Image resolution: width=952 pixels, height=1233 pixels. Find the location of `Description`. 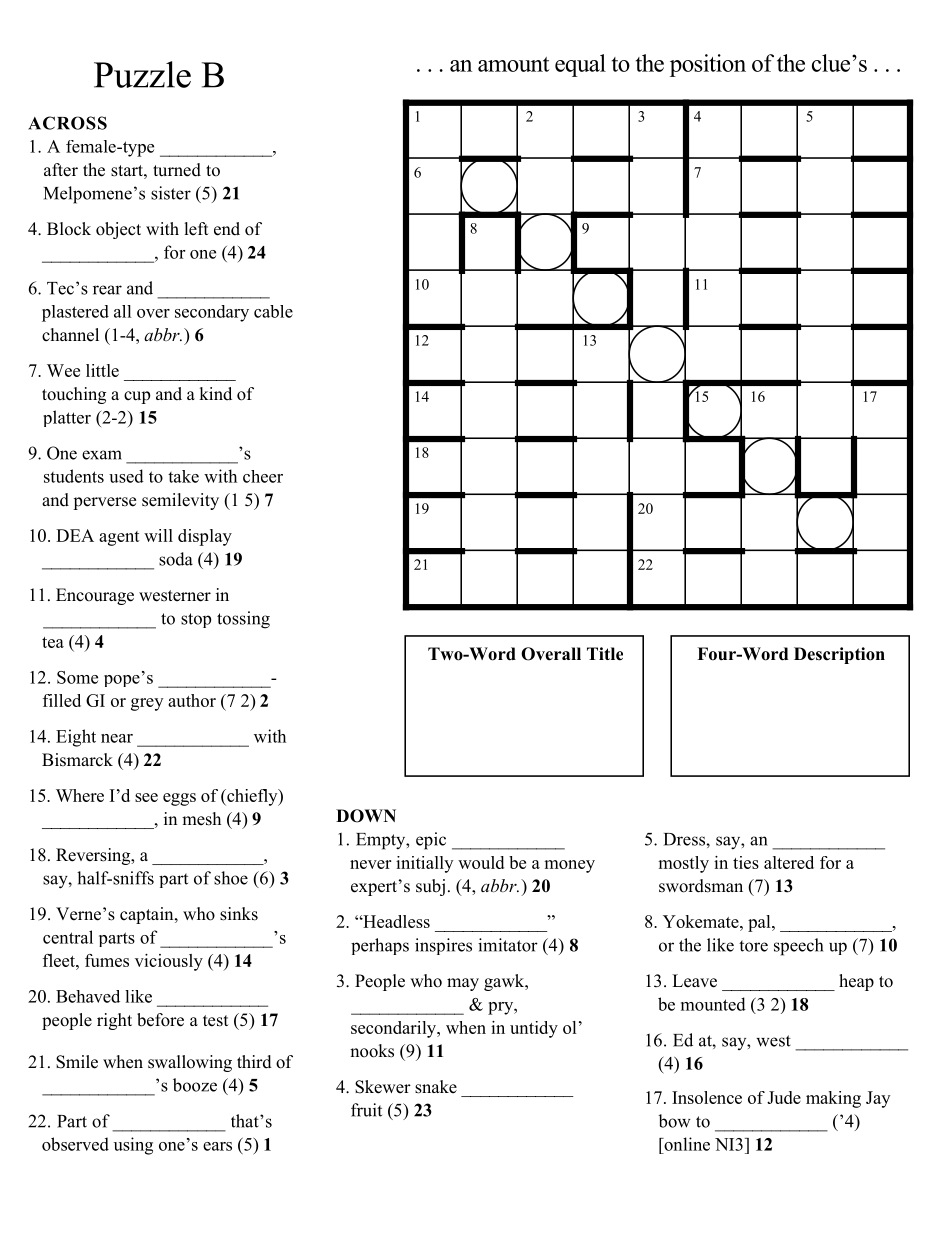

Description is located at coordinates (839, 655).
